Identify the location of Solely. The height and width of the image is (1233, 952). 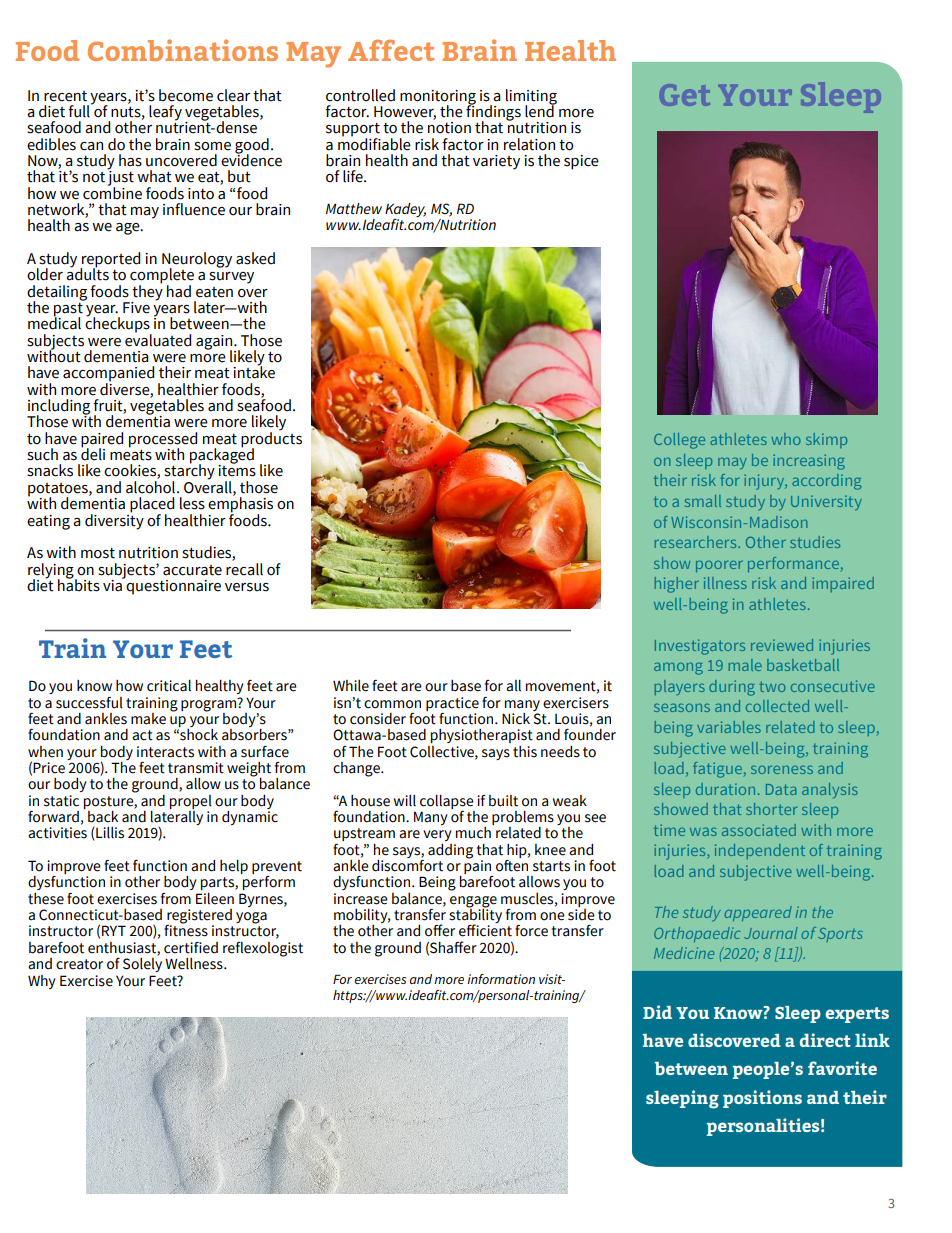
(142, 963).
